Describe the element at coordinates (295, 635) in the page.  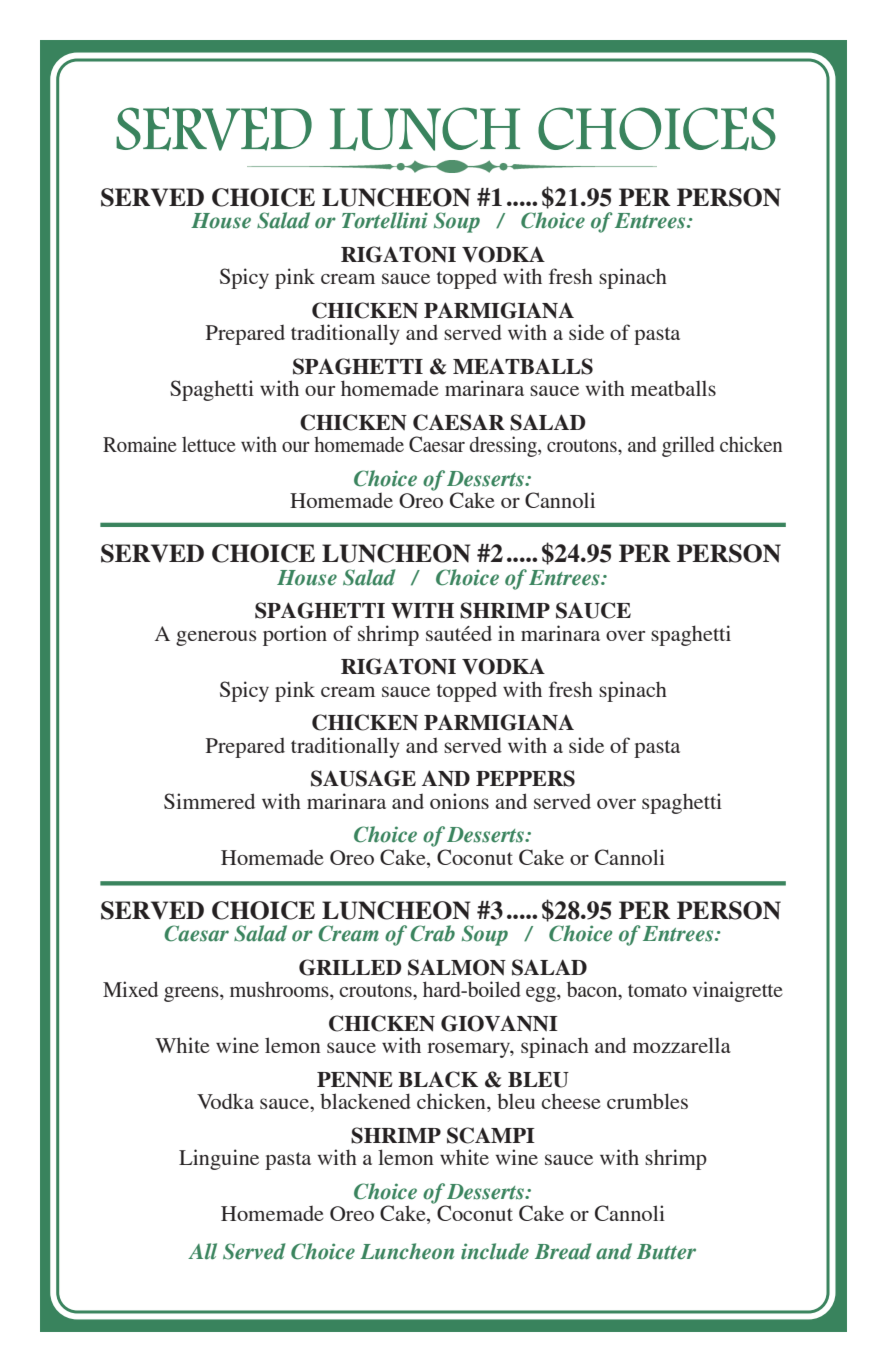
I see `portion` at that location.
